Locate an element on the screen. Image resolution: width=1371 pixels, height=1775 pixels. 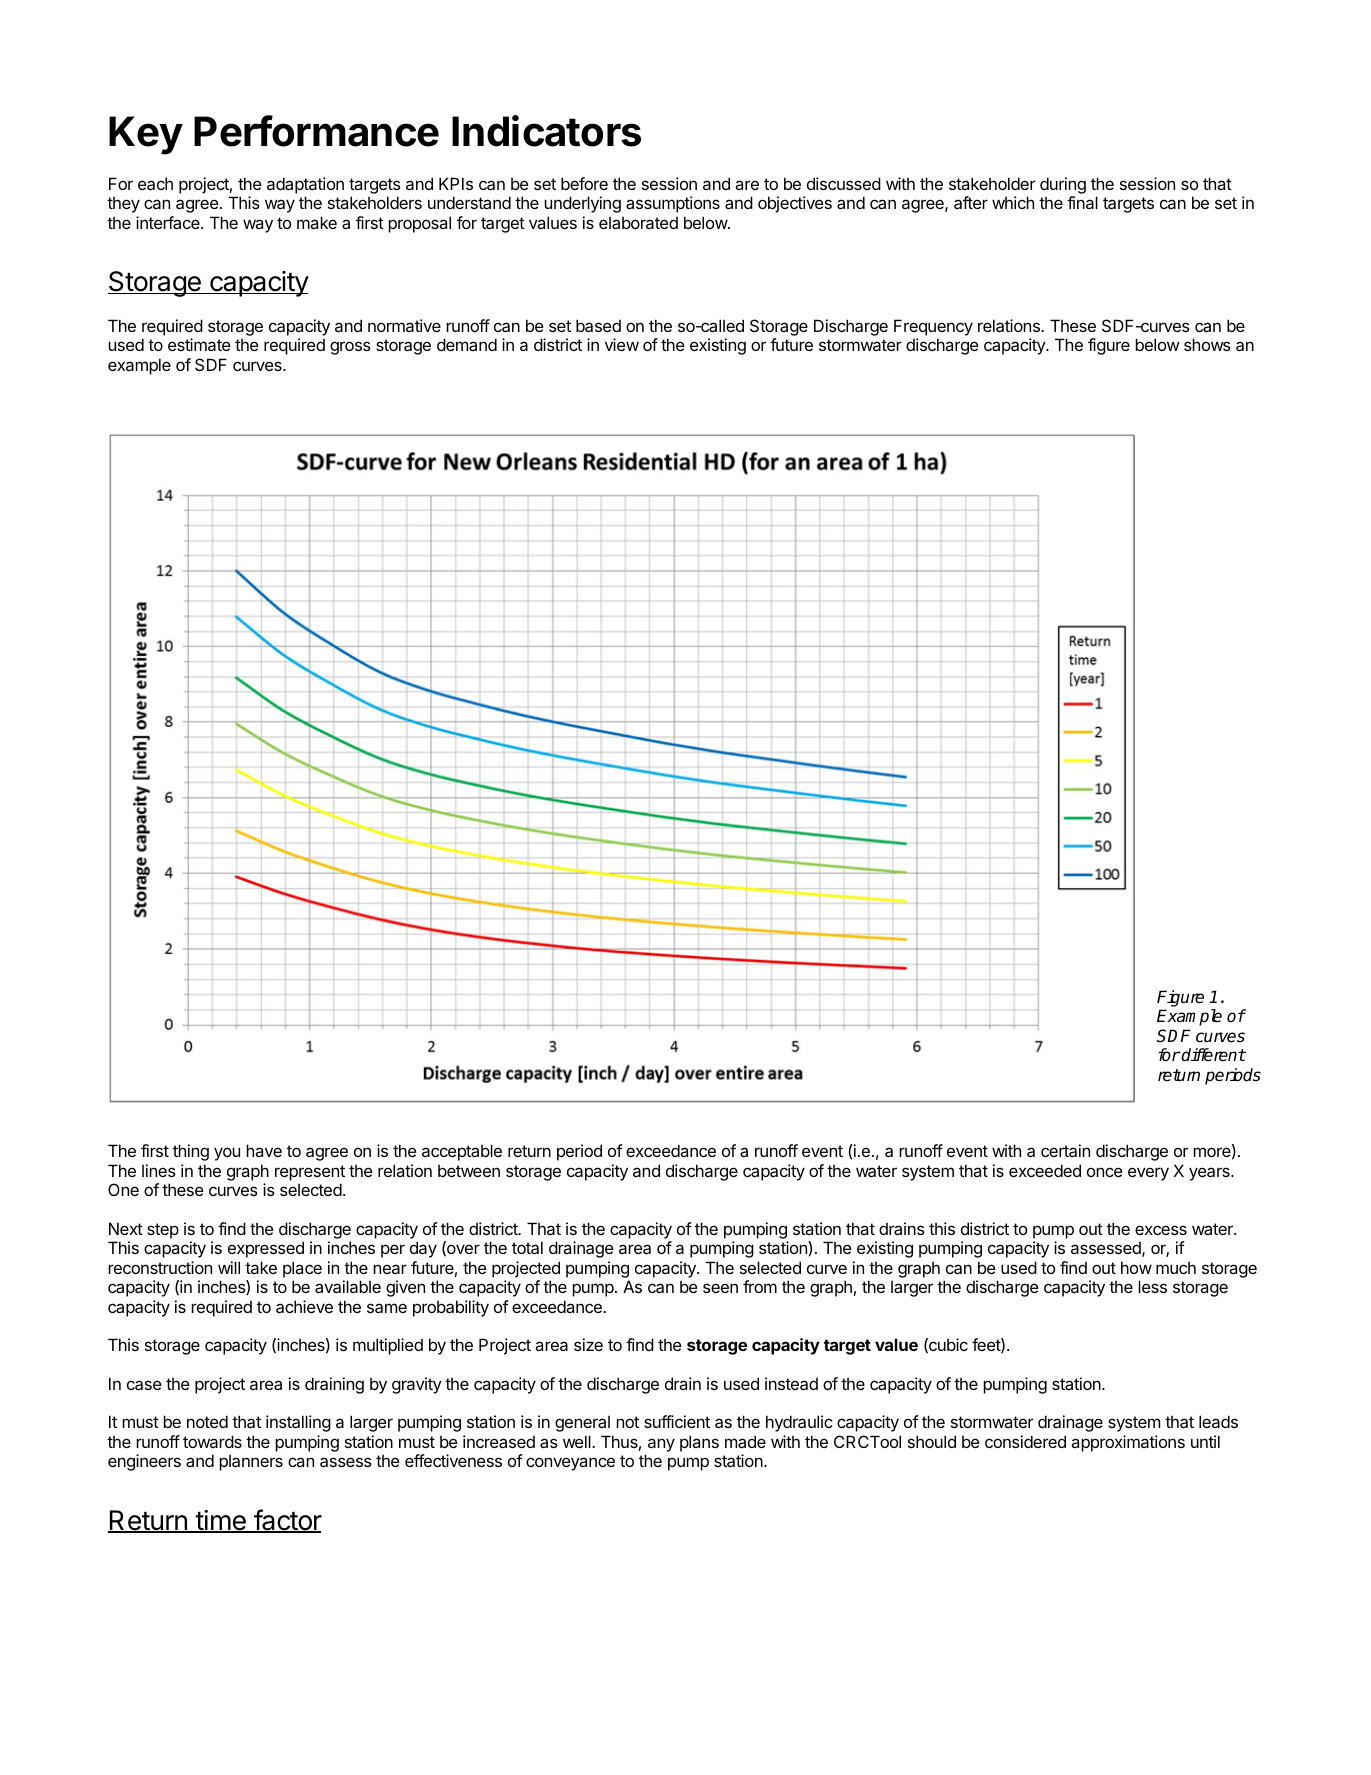
any is located at coordinates (661, 1445).
